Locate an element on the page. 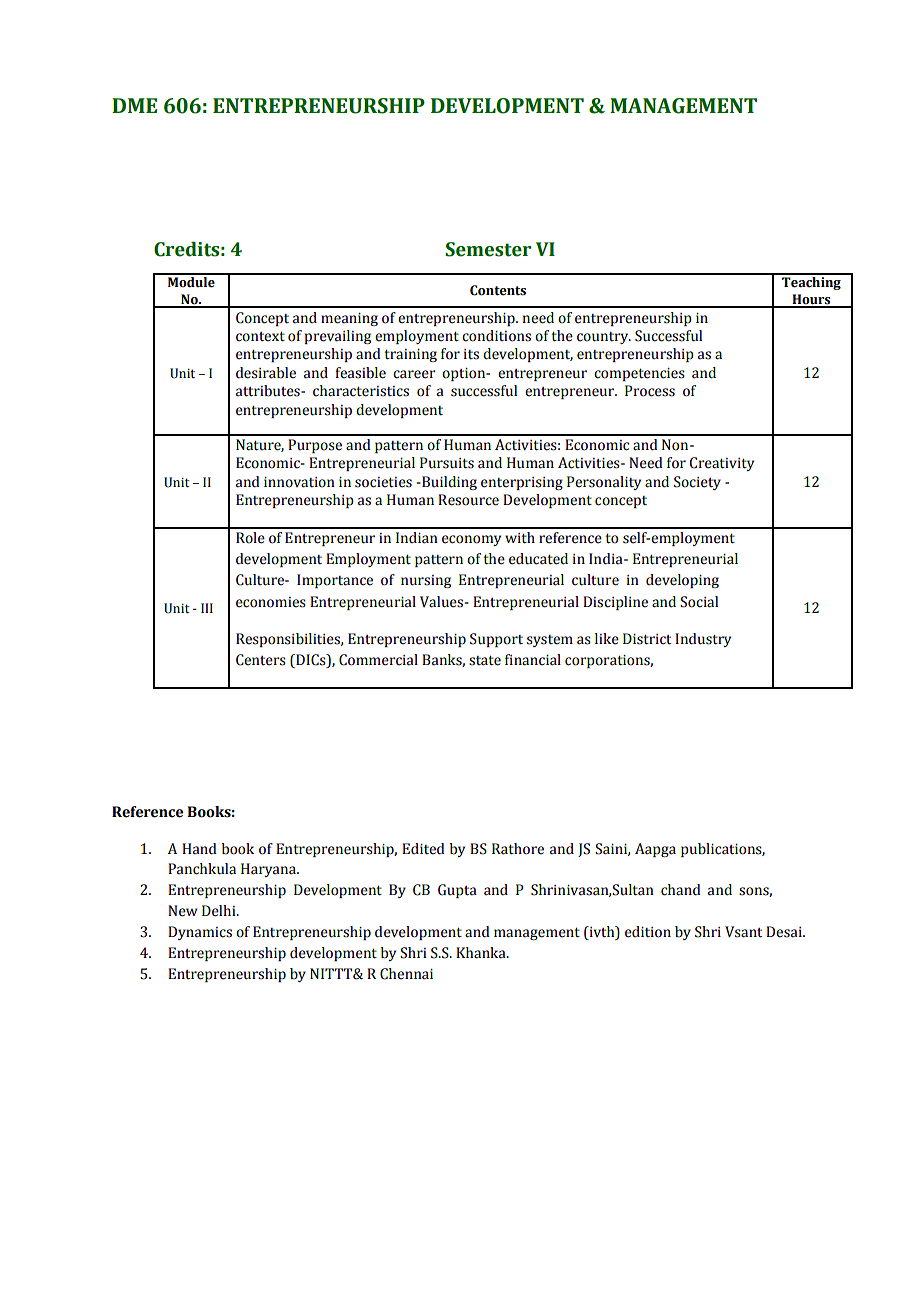  Dynamics is located at coordinates (200, 933).
